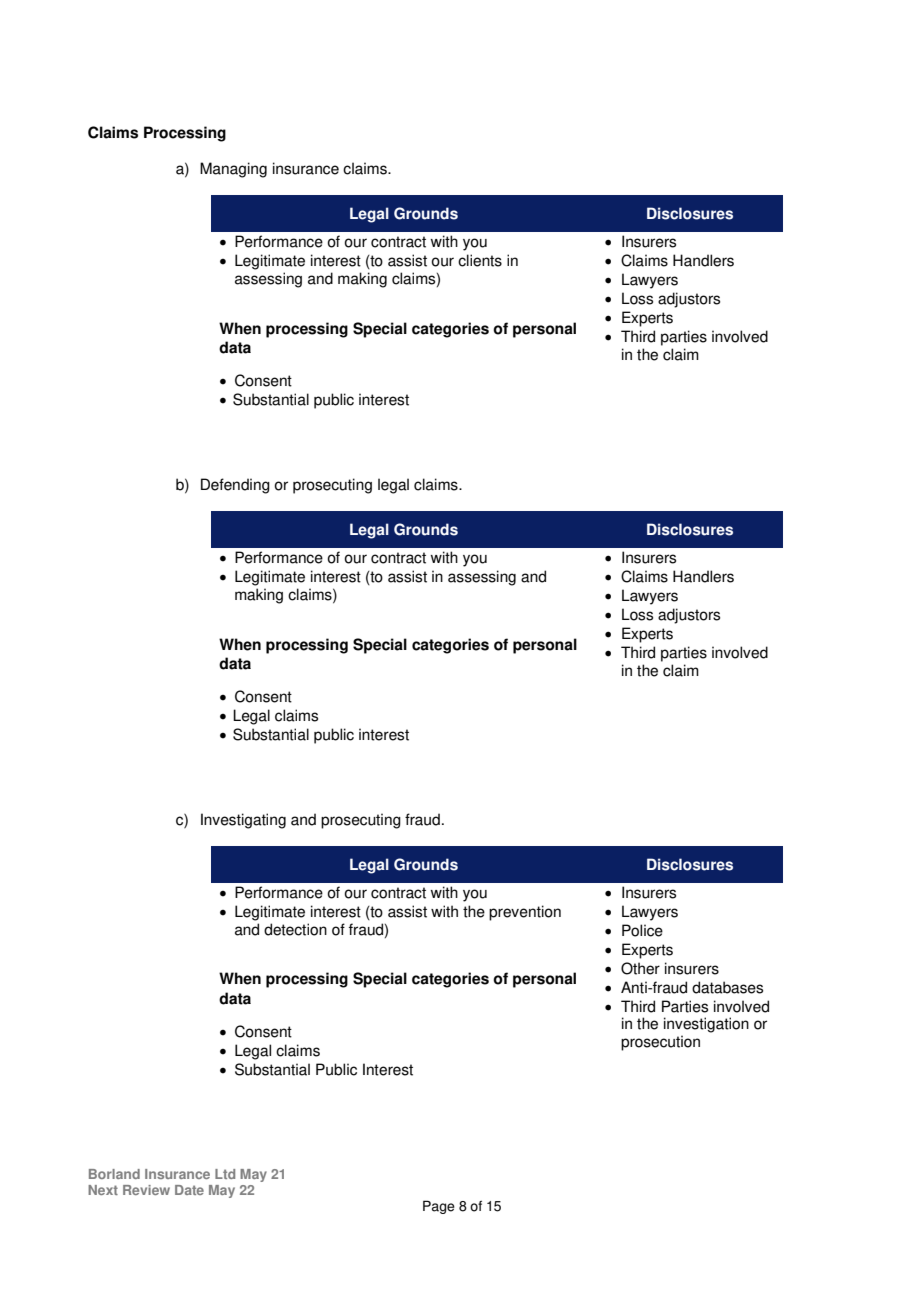 The image size is (924, 1308). I want to click on Police, so click(642, 930).
